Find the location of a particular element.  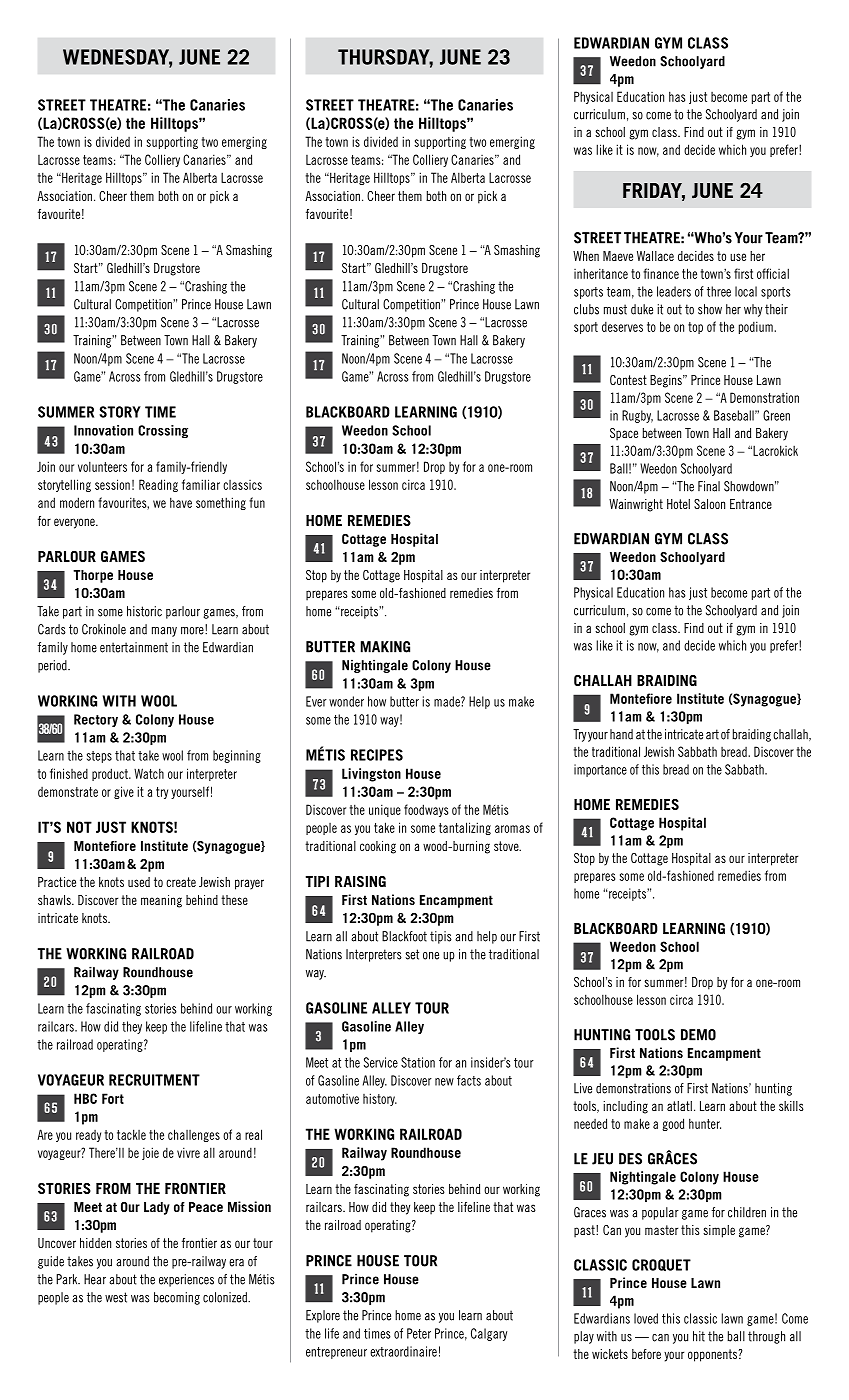

three is located at coordinates (719, 291).
